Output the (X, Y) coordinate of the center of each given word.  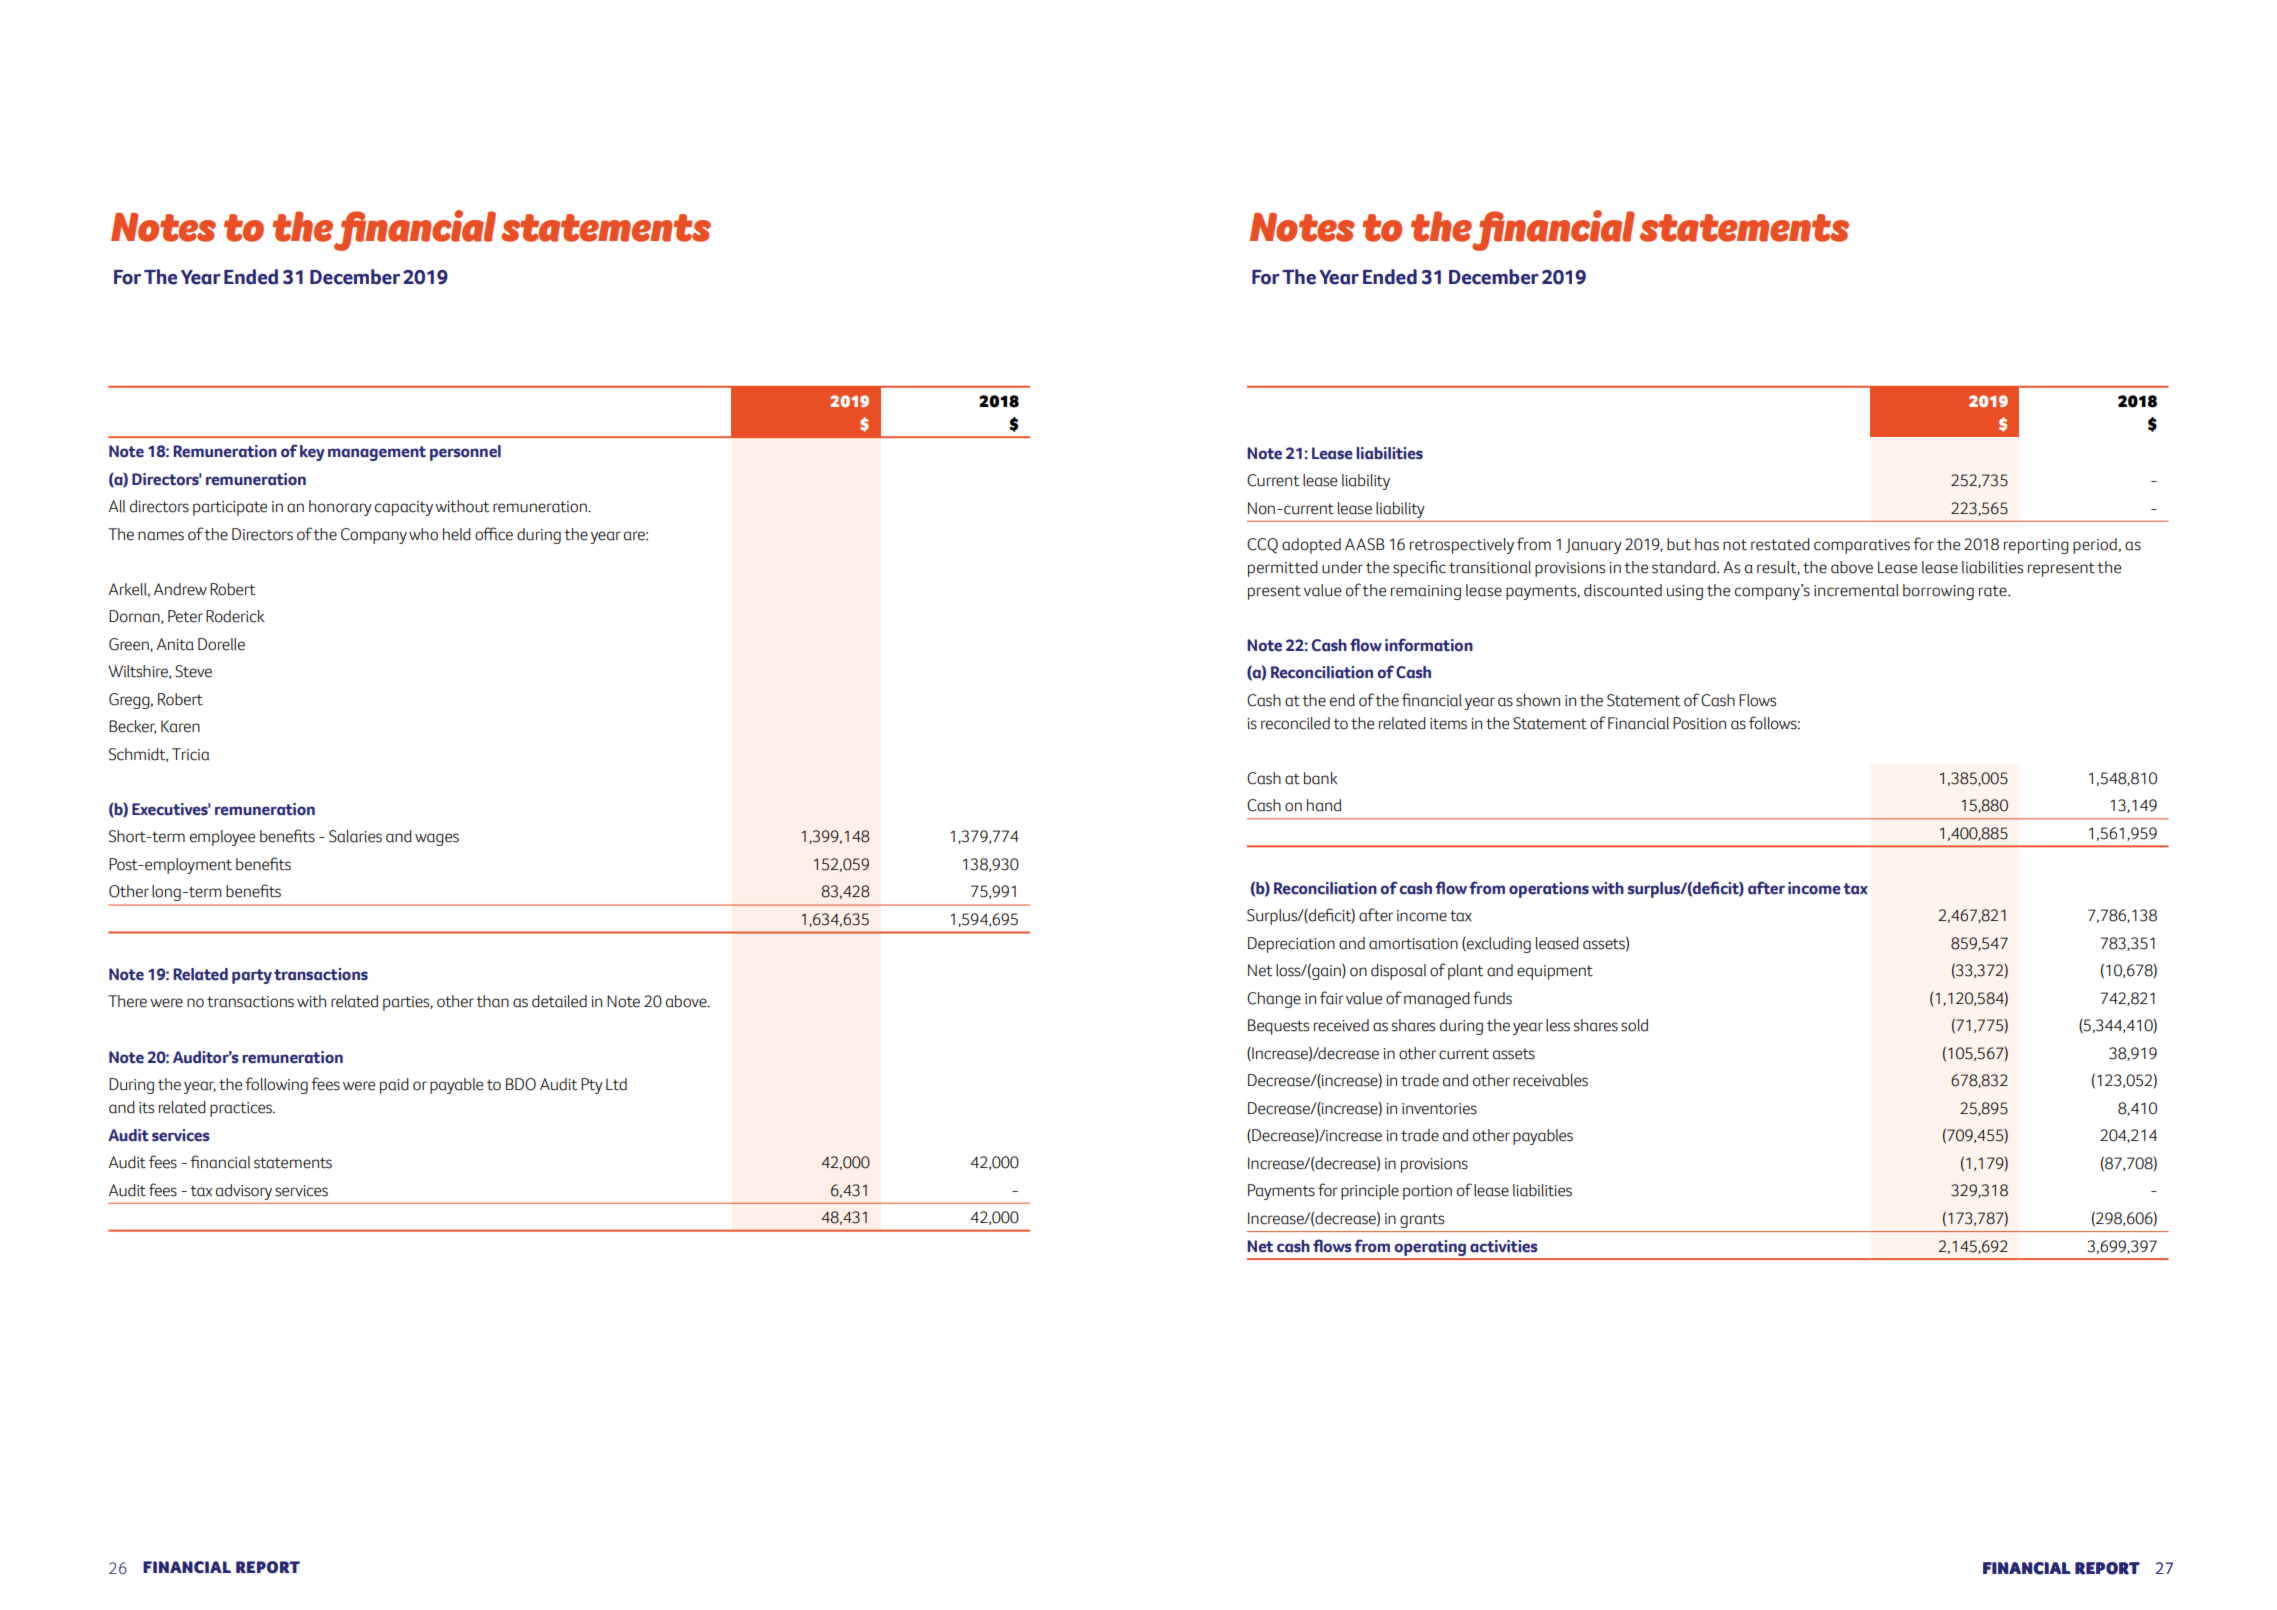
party (252, 976)
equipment (1555, 972)
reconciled (1295, 723)
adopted (1311, 546)
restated (1780, 544)
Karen (180, 726)
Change (1274, 1000)
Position (1699, 723)
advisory (244, 1192)
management (377, 453)
